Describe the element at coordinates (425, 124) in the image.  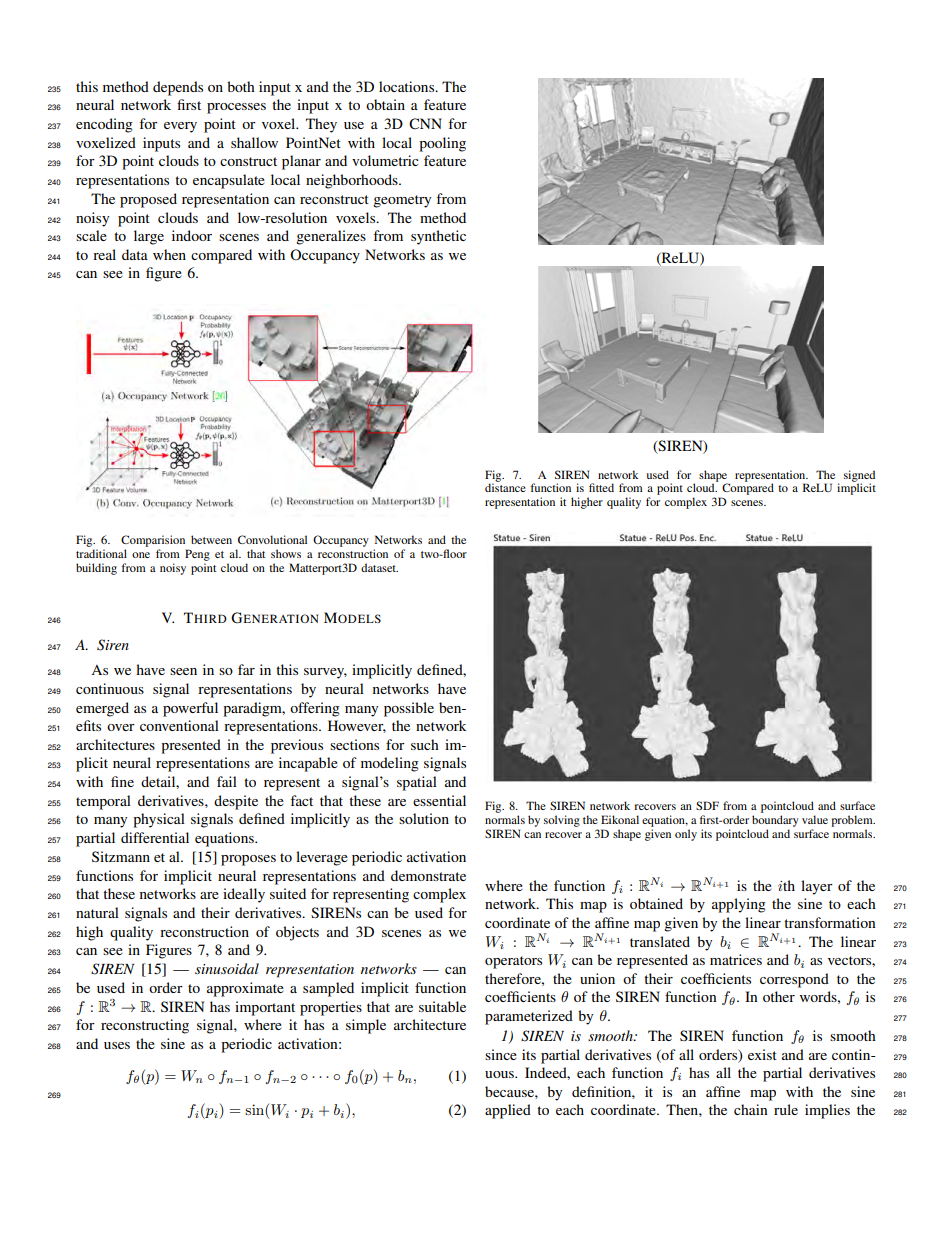
I see `CNN` at that location.
